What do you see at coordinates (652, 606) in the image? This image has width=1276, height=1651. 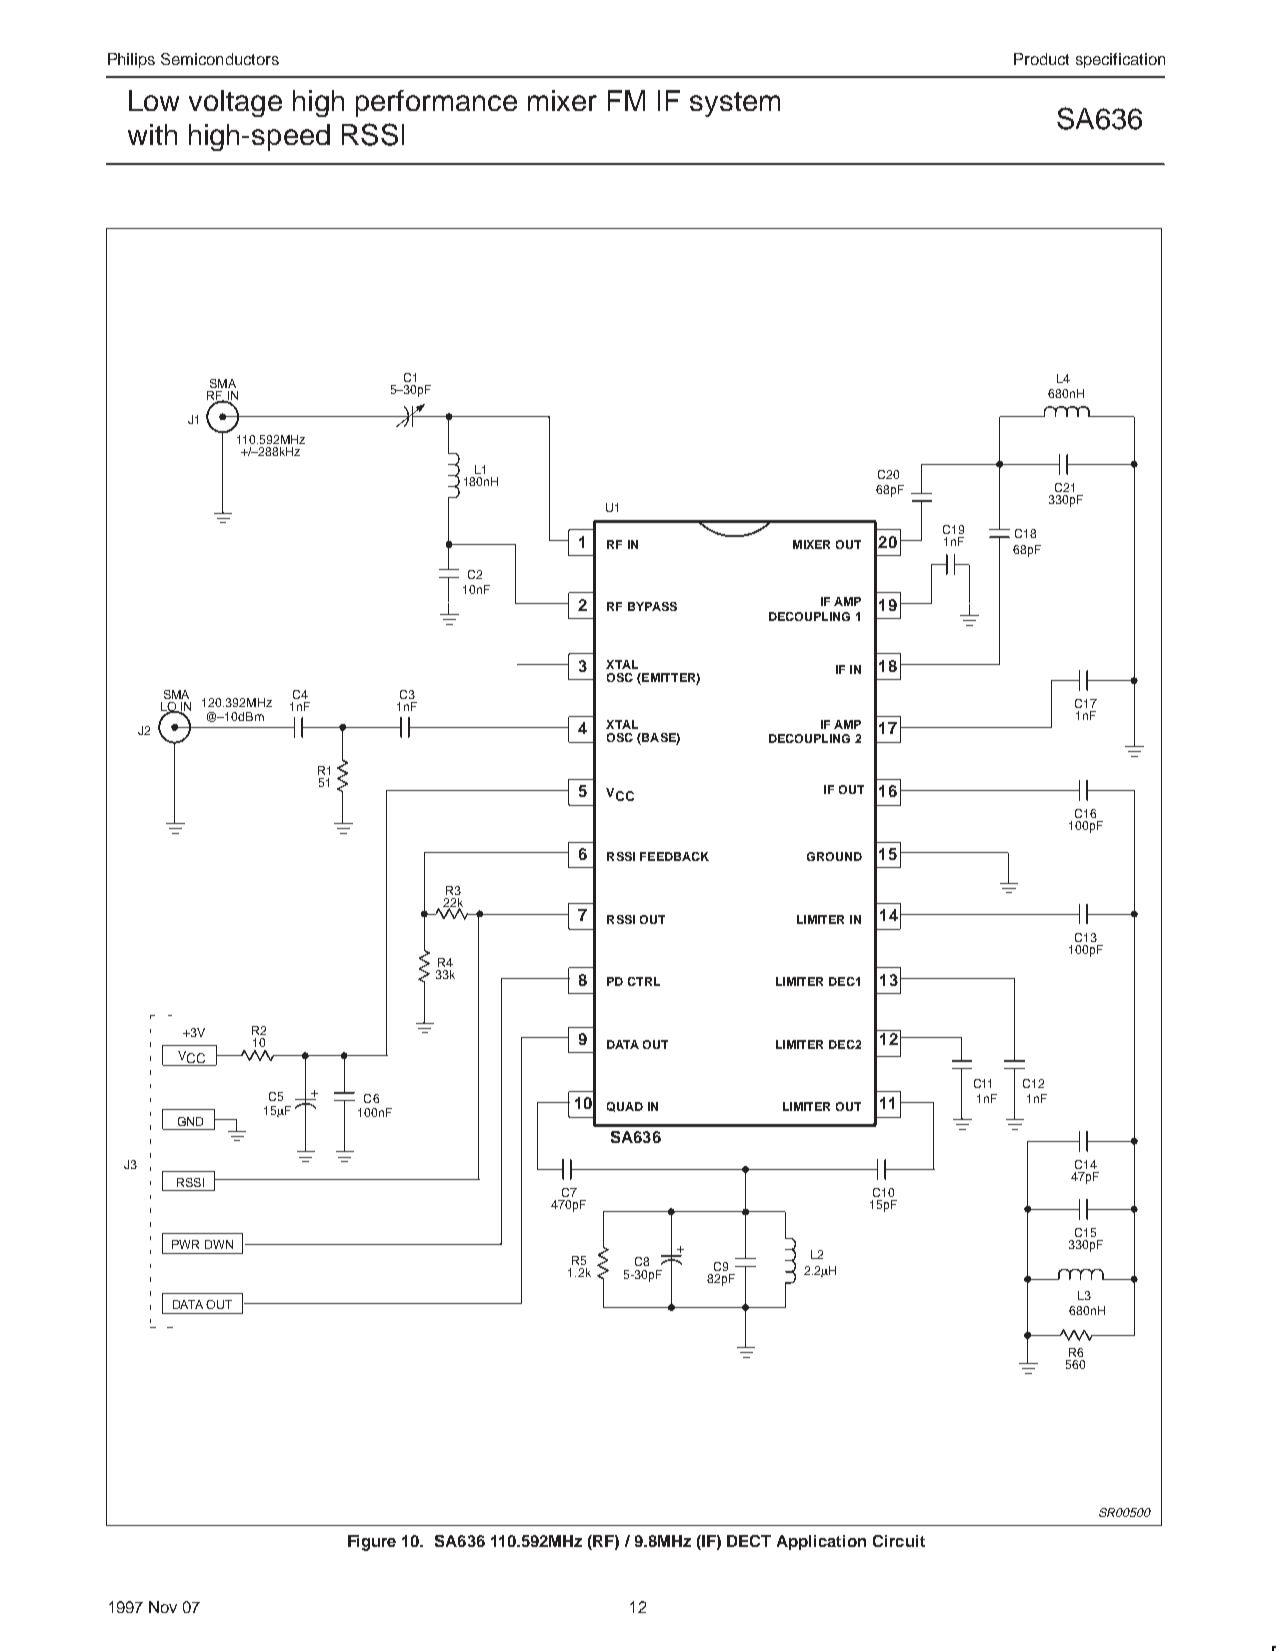 I see `BYPASS` at bounding box center [652, 606].
